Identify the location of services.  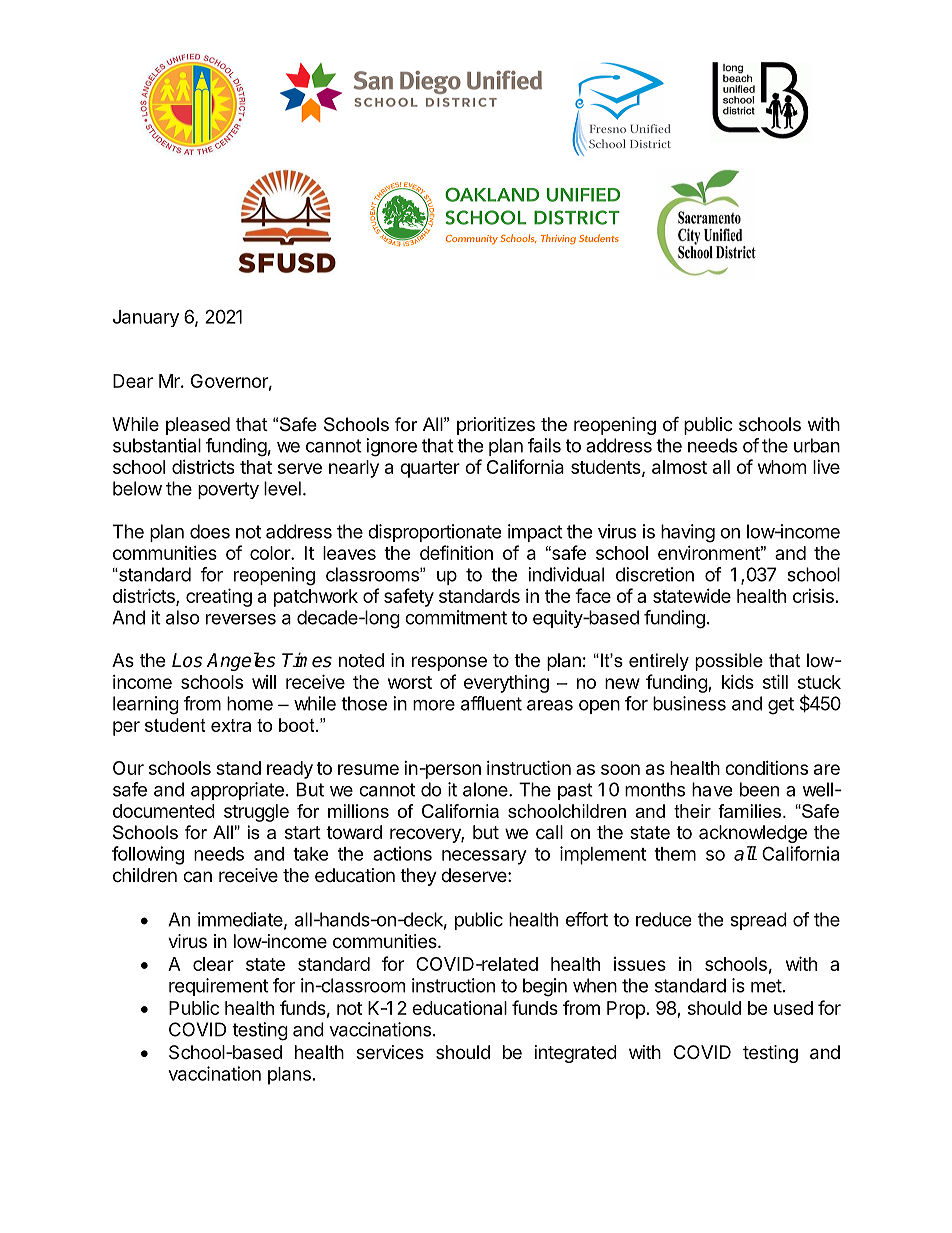
(390, 1052).
